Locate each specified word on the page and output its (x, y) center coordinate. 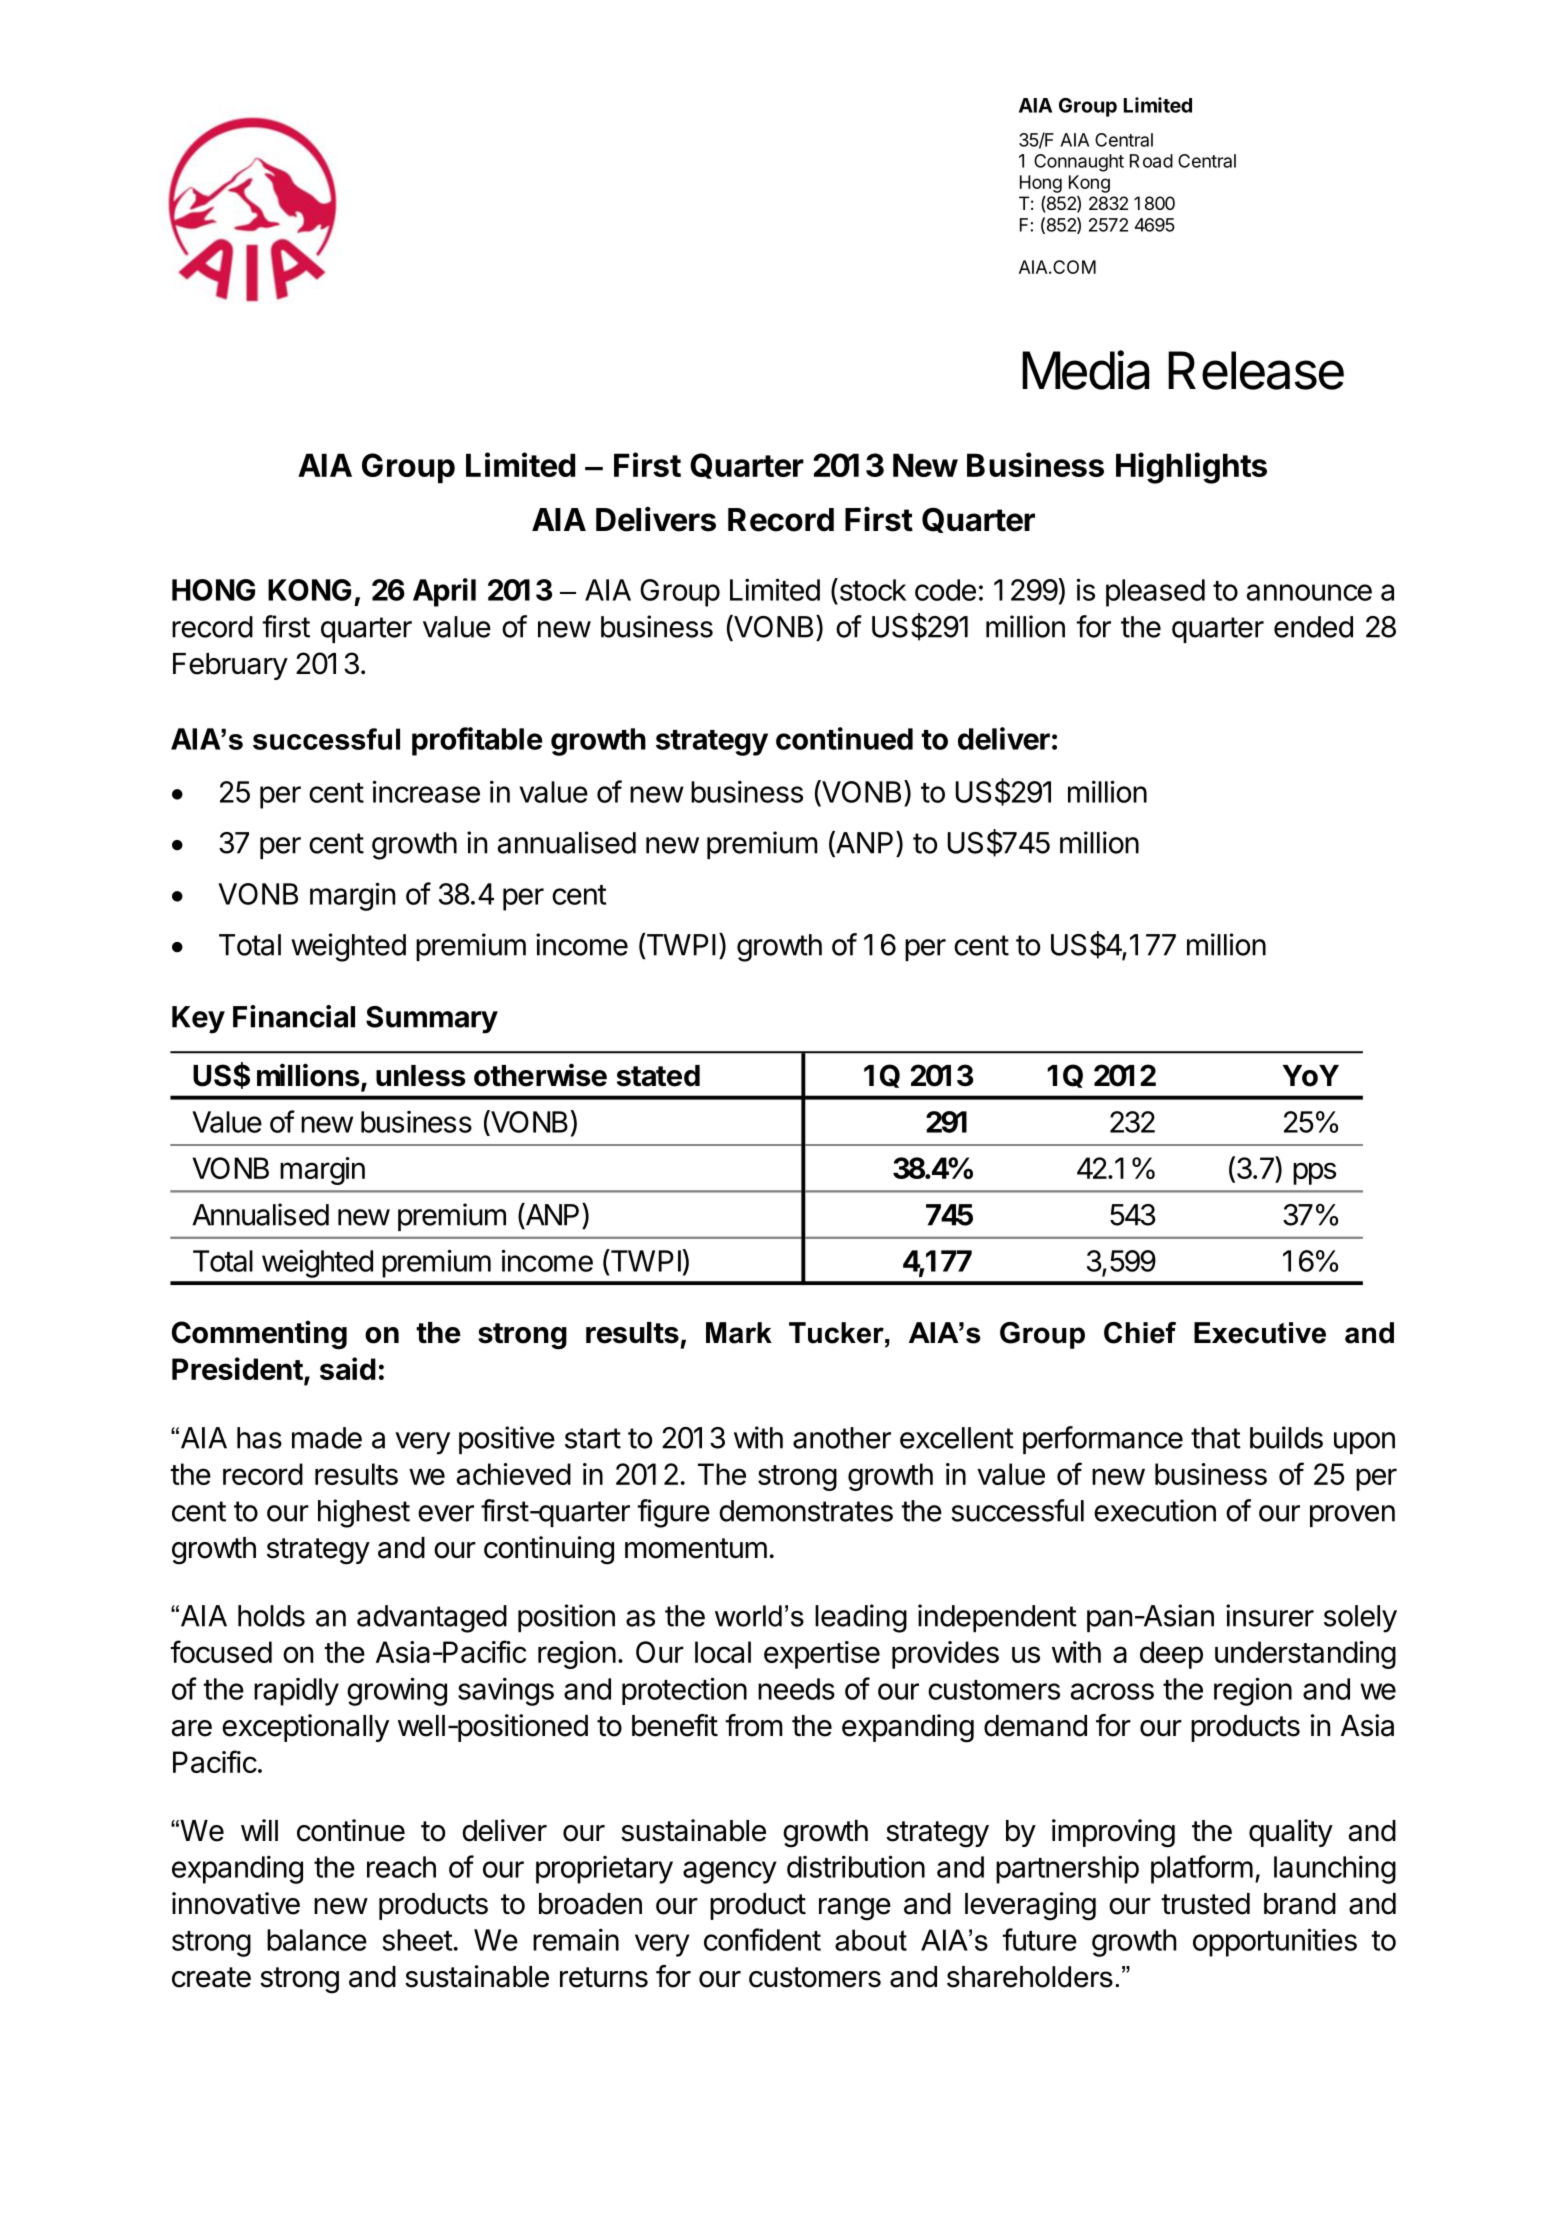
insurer (1270, 1615)
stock (871, 589)
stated (658, 1076)
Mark (739, 1333)
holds (271, 1616)
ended (1313, 627)
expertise (822, 1655)
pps (1314, 1173)
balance (317, 1940)
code (945, 590)
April (444, 592)
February (230, 666)
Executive (1260, 1333)
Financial (294, 1016)
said (348, 1368)
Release (1256, 370)
